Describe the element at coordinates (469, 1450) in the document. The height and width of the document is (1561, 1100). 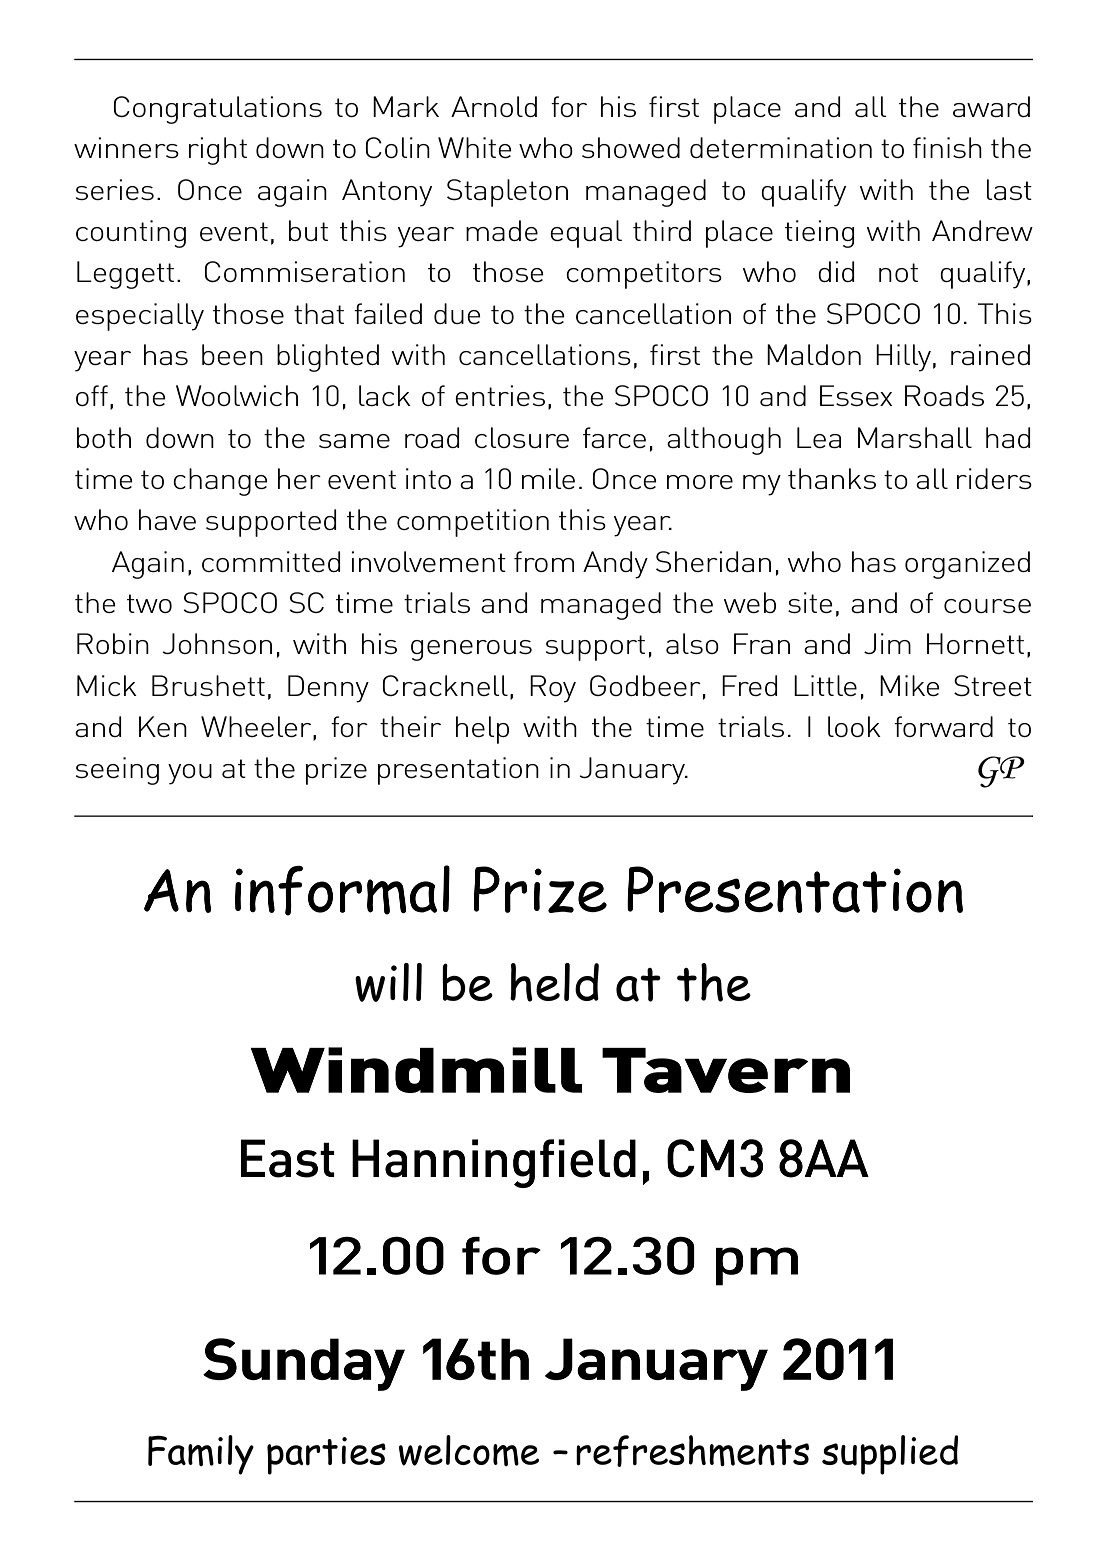
I see `welcome` at that location.
